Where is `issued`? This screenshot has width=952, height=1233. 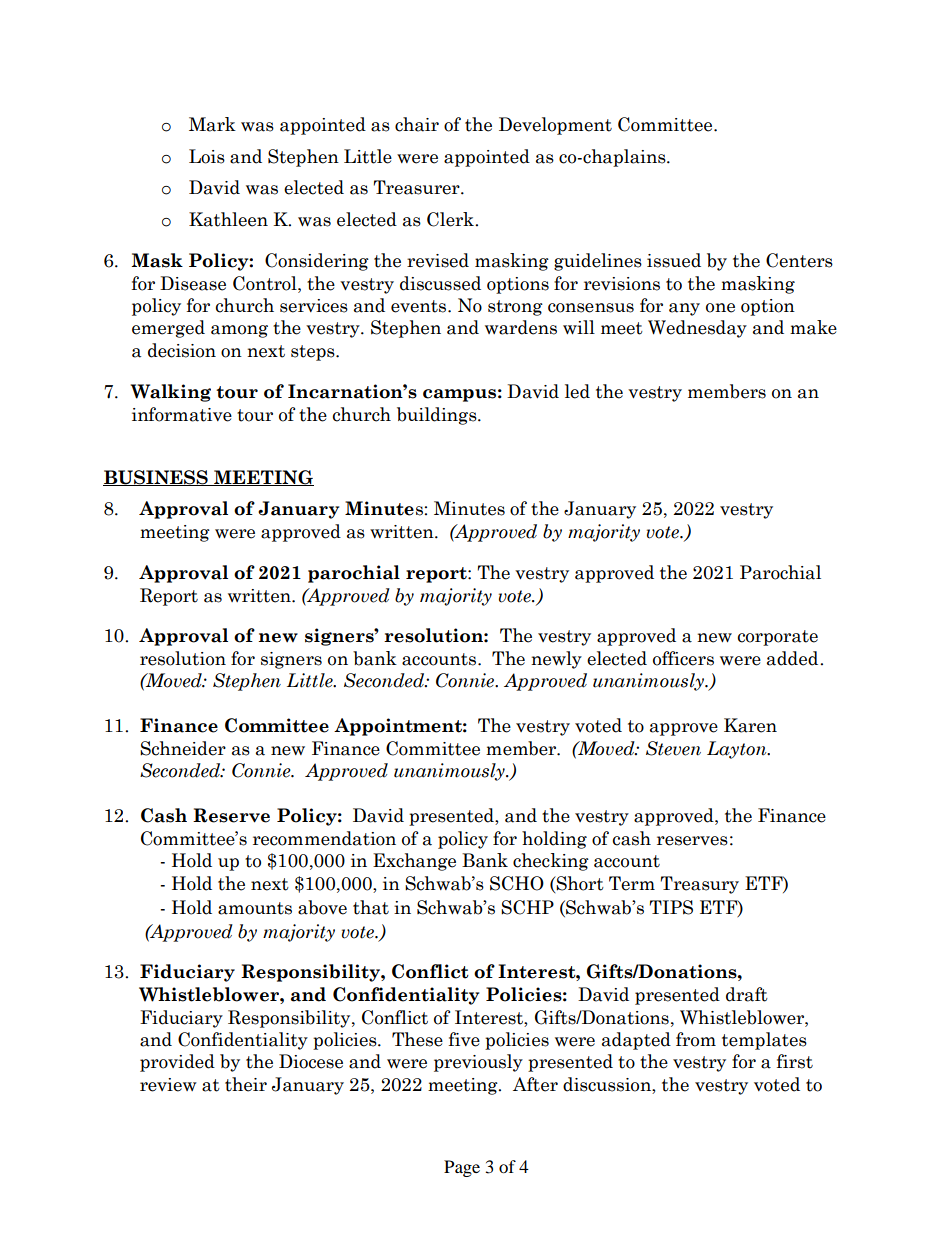
issued is located at coordinates (674, 260).
